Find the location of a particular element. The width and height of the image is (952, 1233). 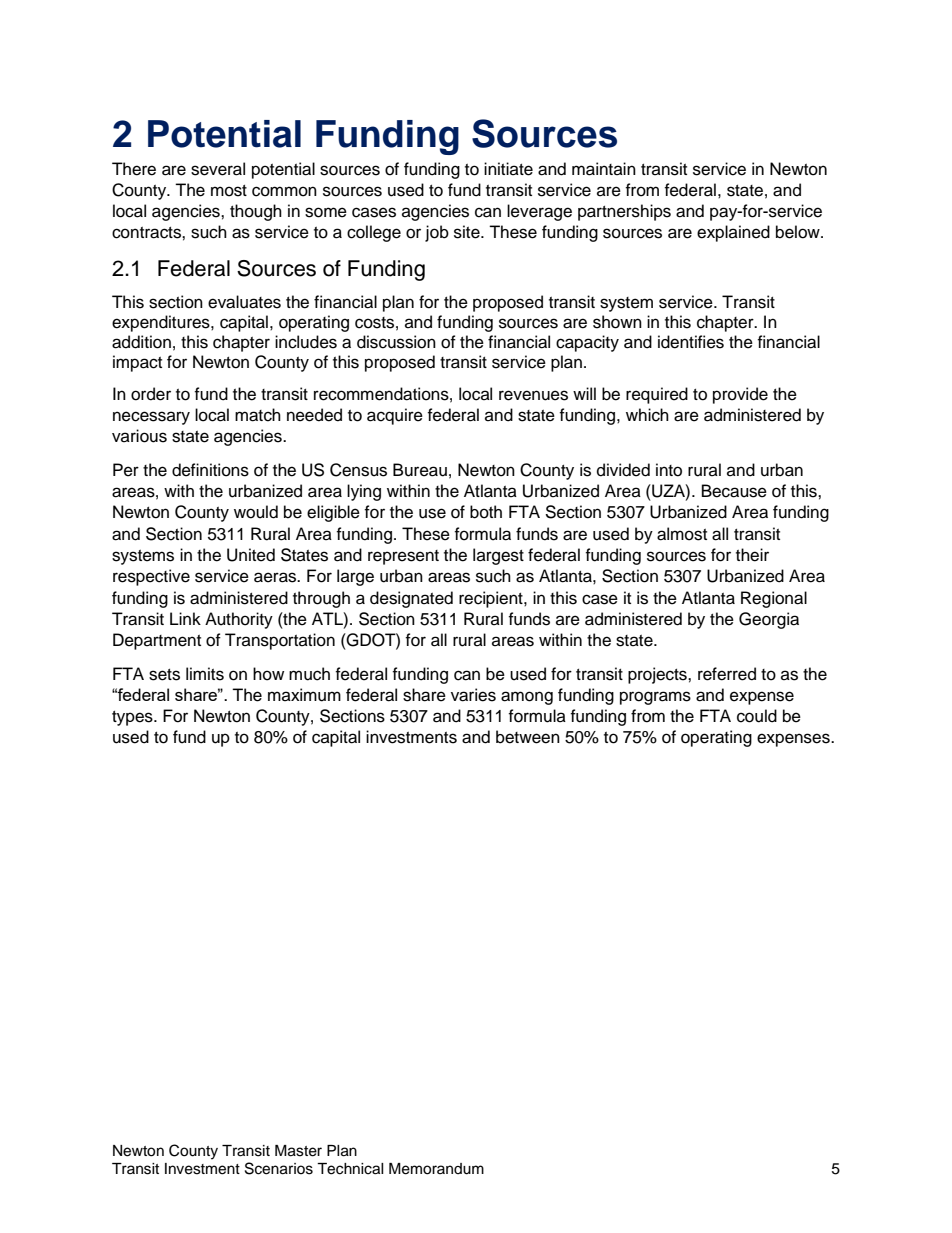

site is located at coordinates (468, 232).
